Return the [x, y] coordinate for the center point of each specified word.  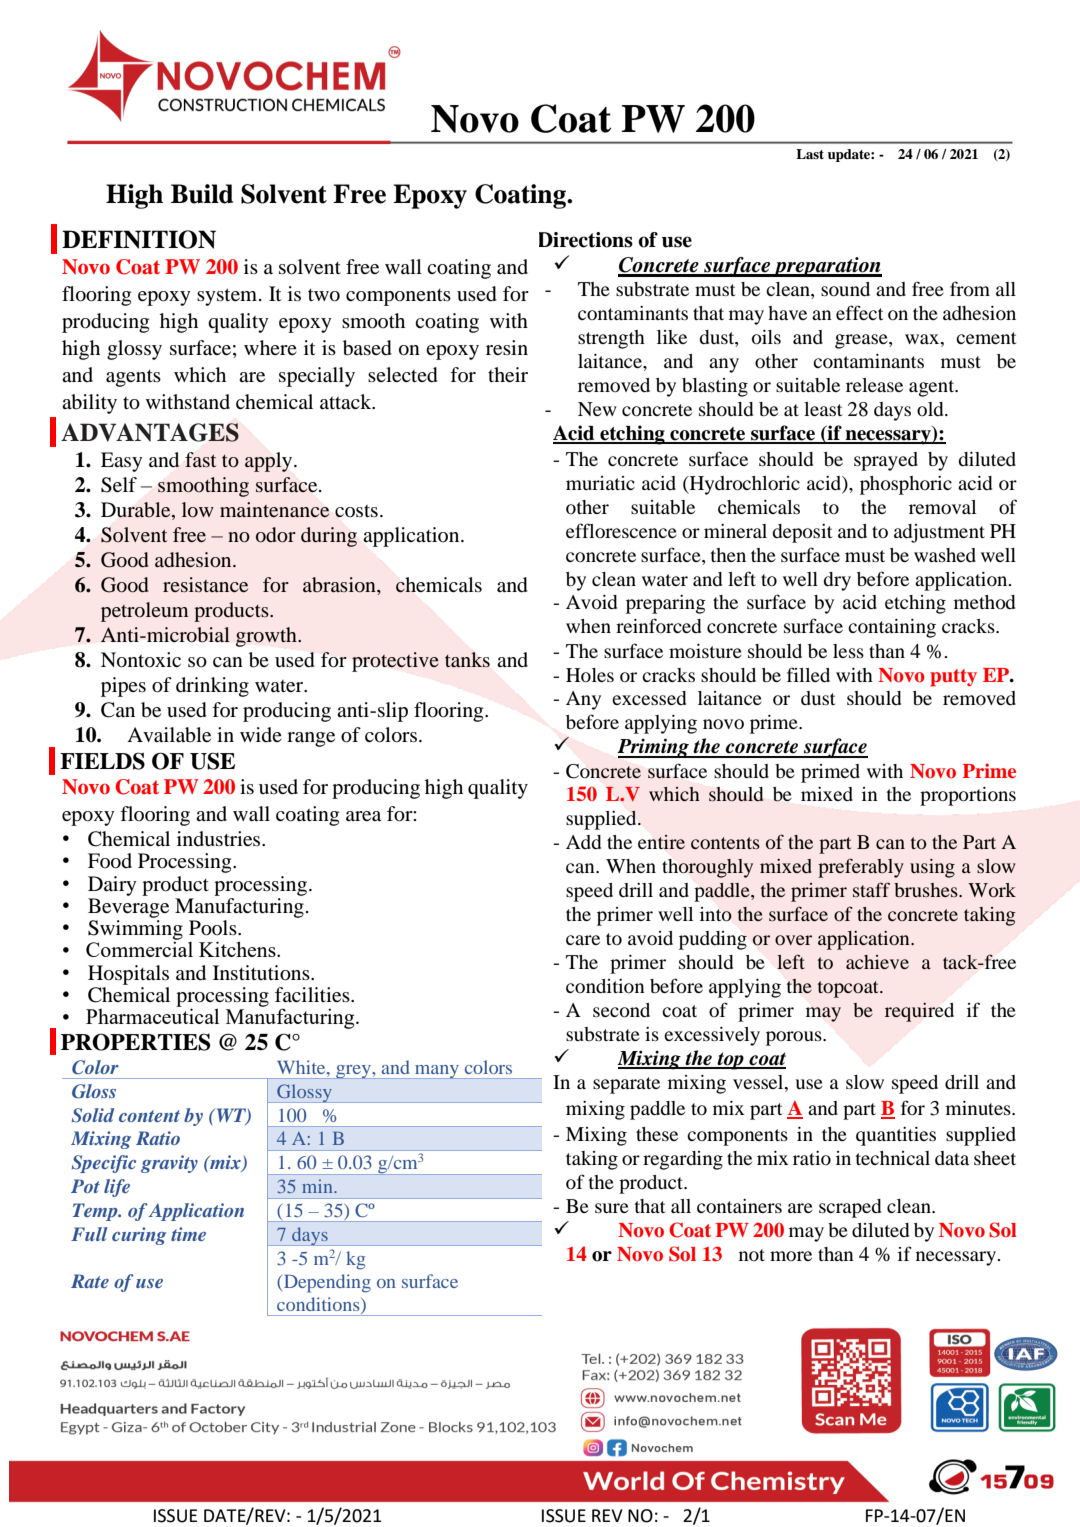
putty [953, 678]
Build [202, 194]
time [188, 1234]
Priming [654, 748]
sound [845, 289]
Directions [586, 240]
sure [612, 1208]
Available [169, 735]
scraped [850, 1208]
